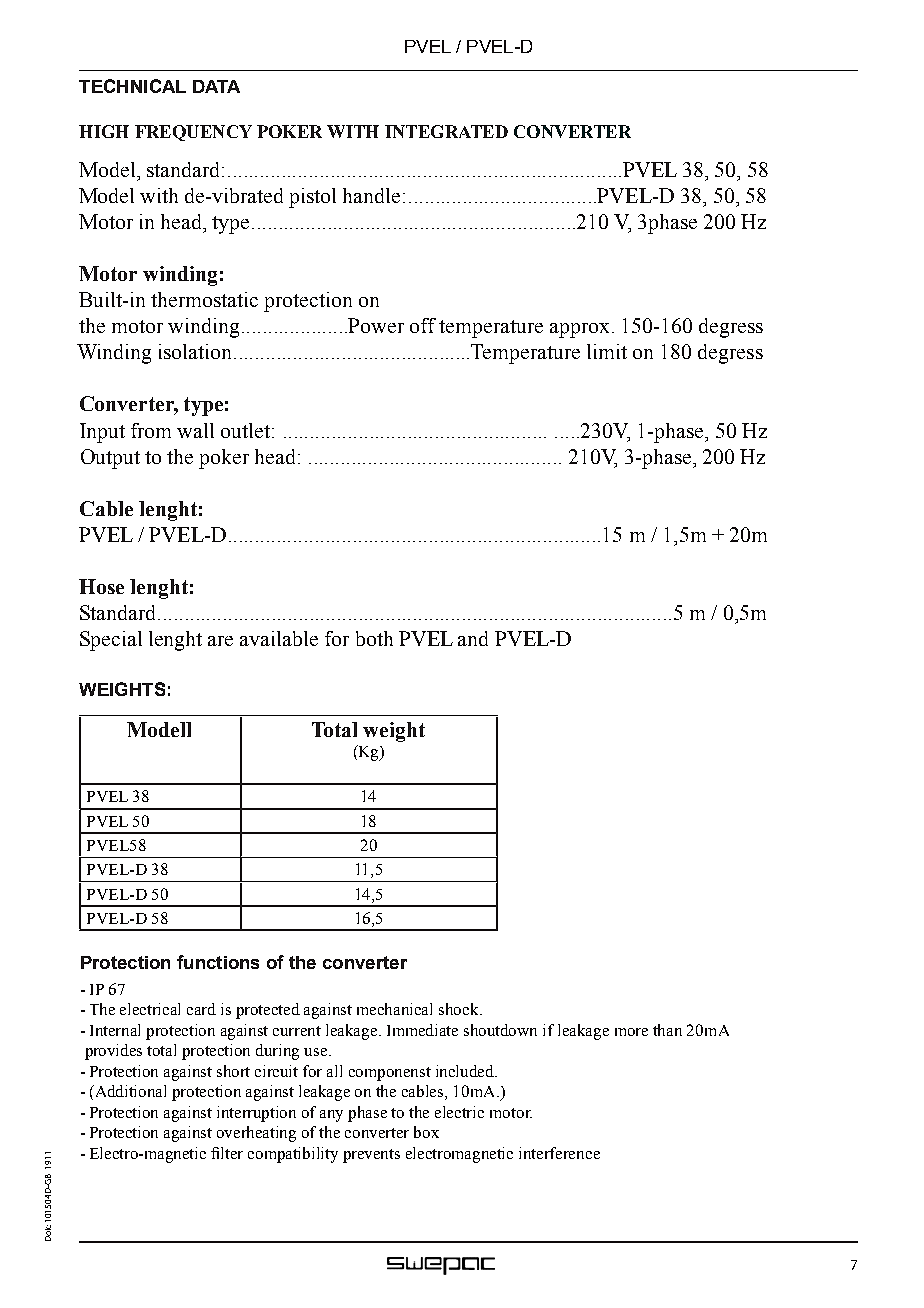 This screenshot has height=1308, width=924. Describe the element at coordinates (559, 1153) in the screenshot. I see `interference` at that location.
